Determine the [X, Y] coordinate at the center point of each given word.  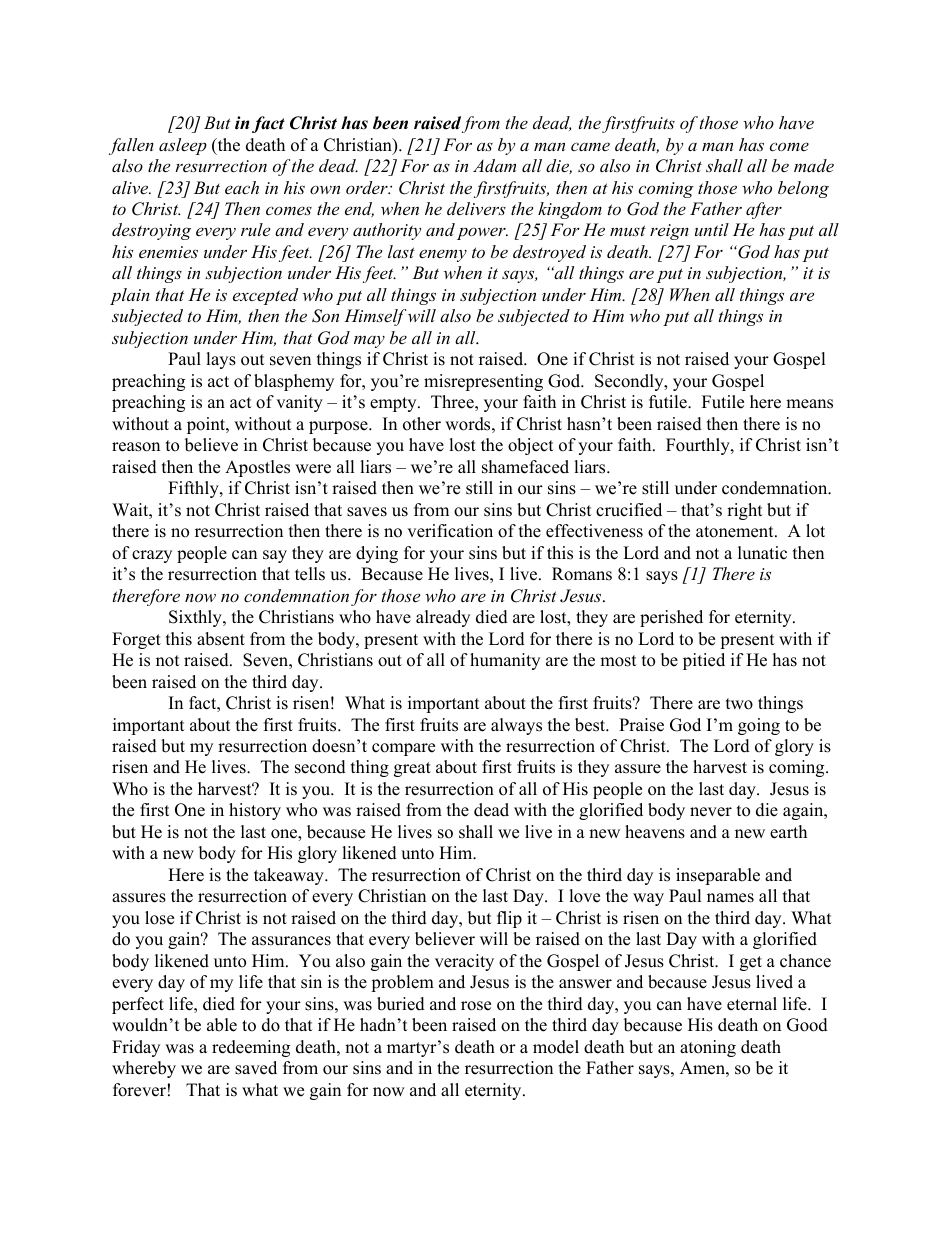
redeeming [251, 1048]
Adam [494, 165]
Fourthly [699, 446]
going [759, 726]
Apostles [257, 468]
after [764, 210]
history [255, 811]
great [412, 769]
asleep [183, 146]
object [531, 446]
